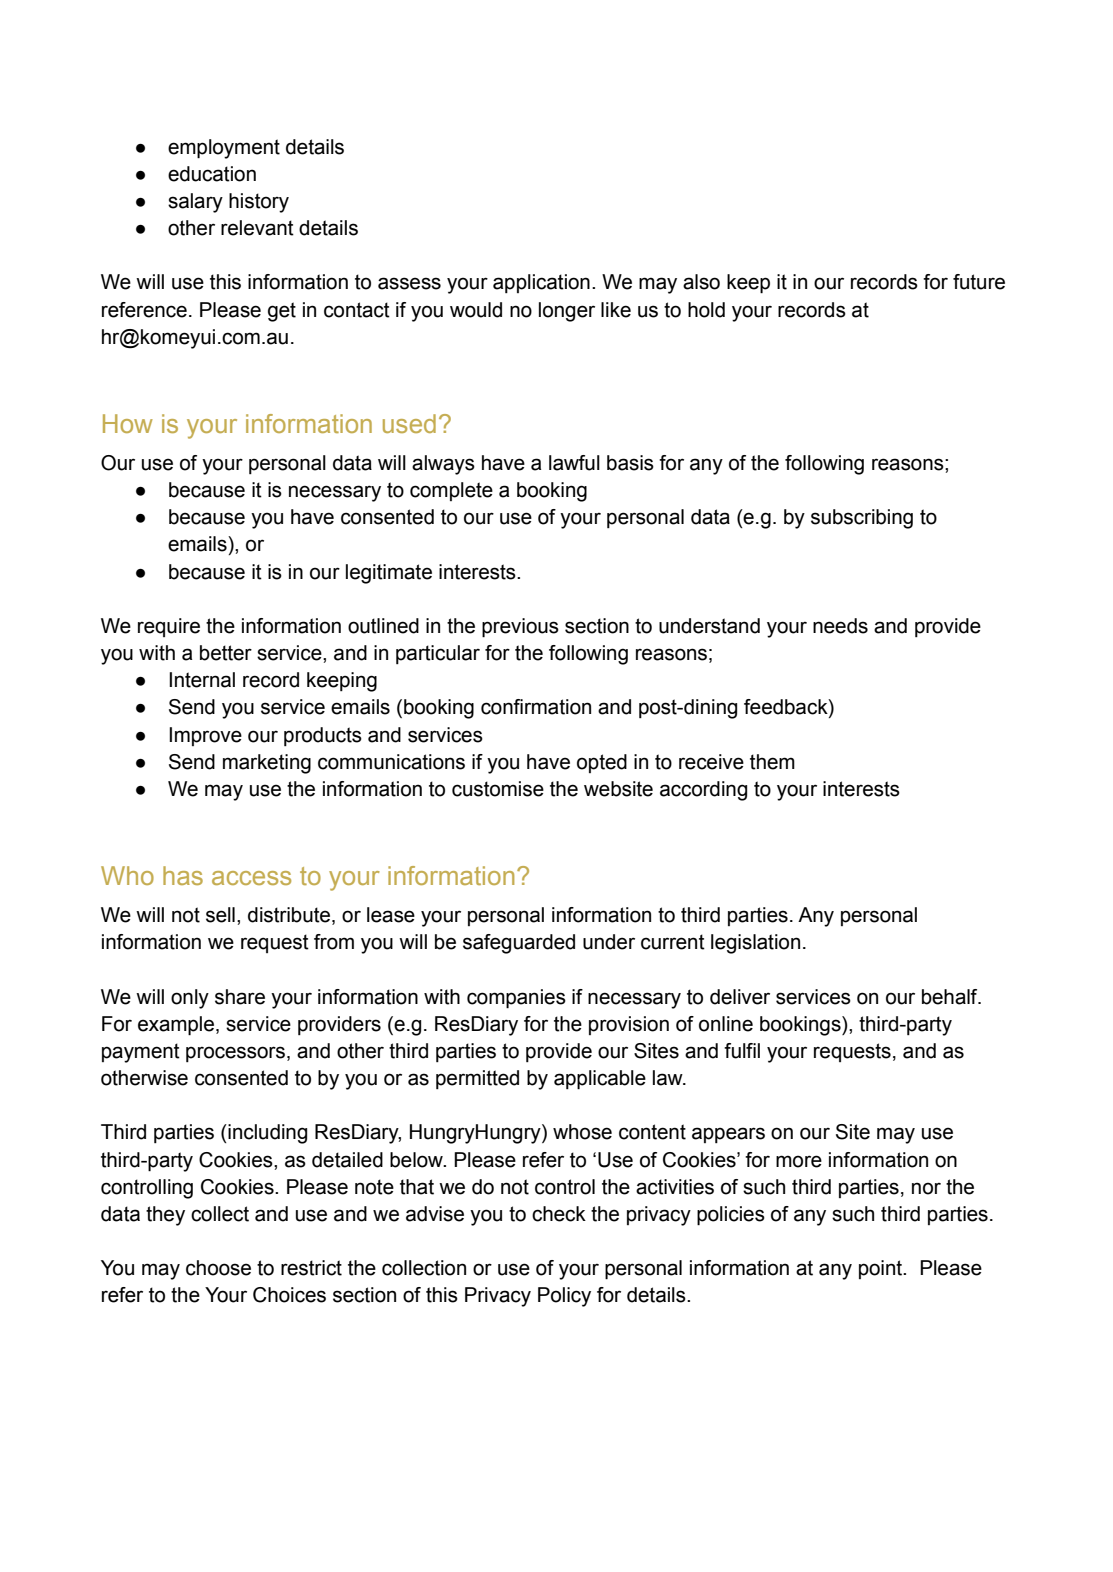 Image resolution: width=1113 pixels, height=1572 pixels. I want to click on Improve, so click(205, 736).
